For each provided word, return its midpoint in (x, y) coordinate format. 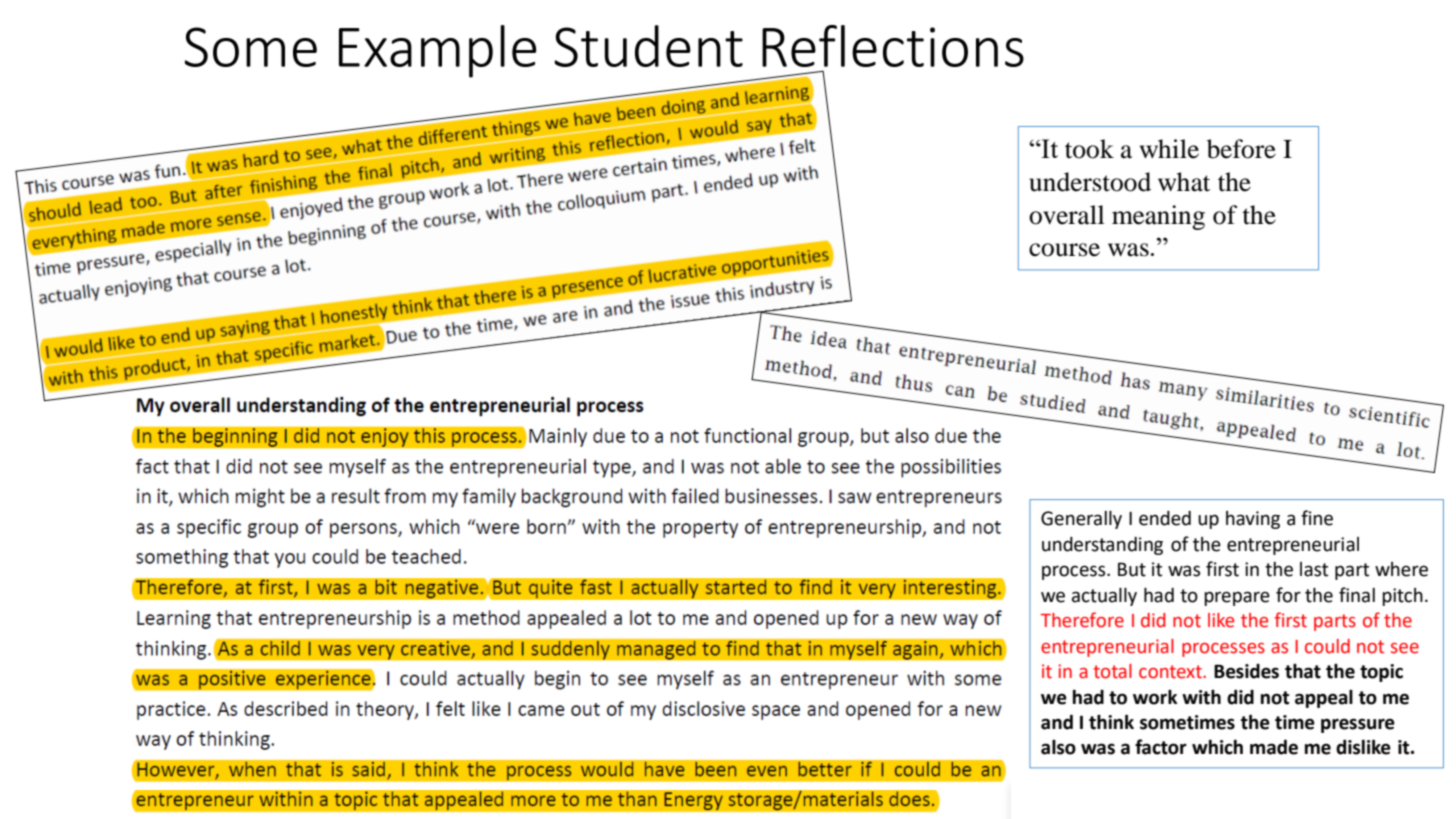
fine (1317, 518)
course (1064, 250)
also (1058, 747)
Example (437, 51)
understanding (1102, 546)
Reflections (893, 46)
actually (1104, 597)
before (1241, 149)
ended (1165, 518)
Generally (1081, 520)
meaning (1158, 217)
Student (648, 46)
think (1111, 722)
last (1314, 569)
